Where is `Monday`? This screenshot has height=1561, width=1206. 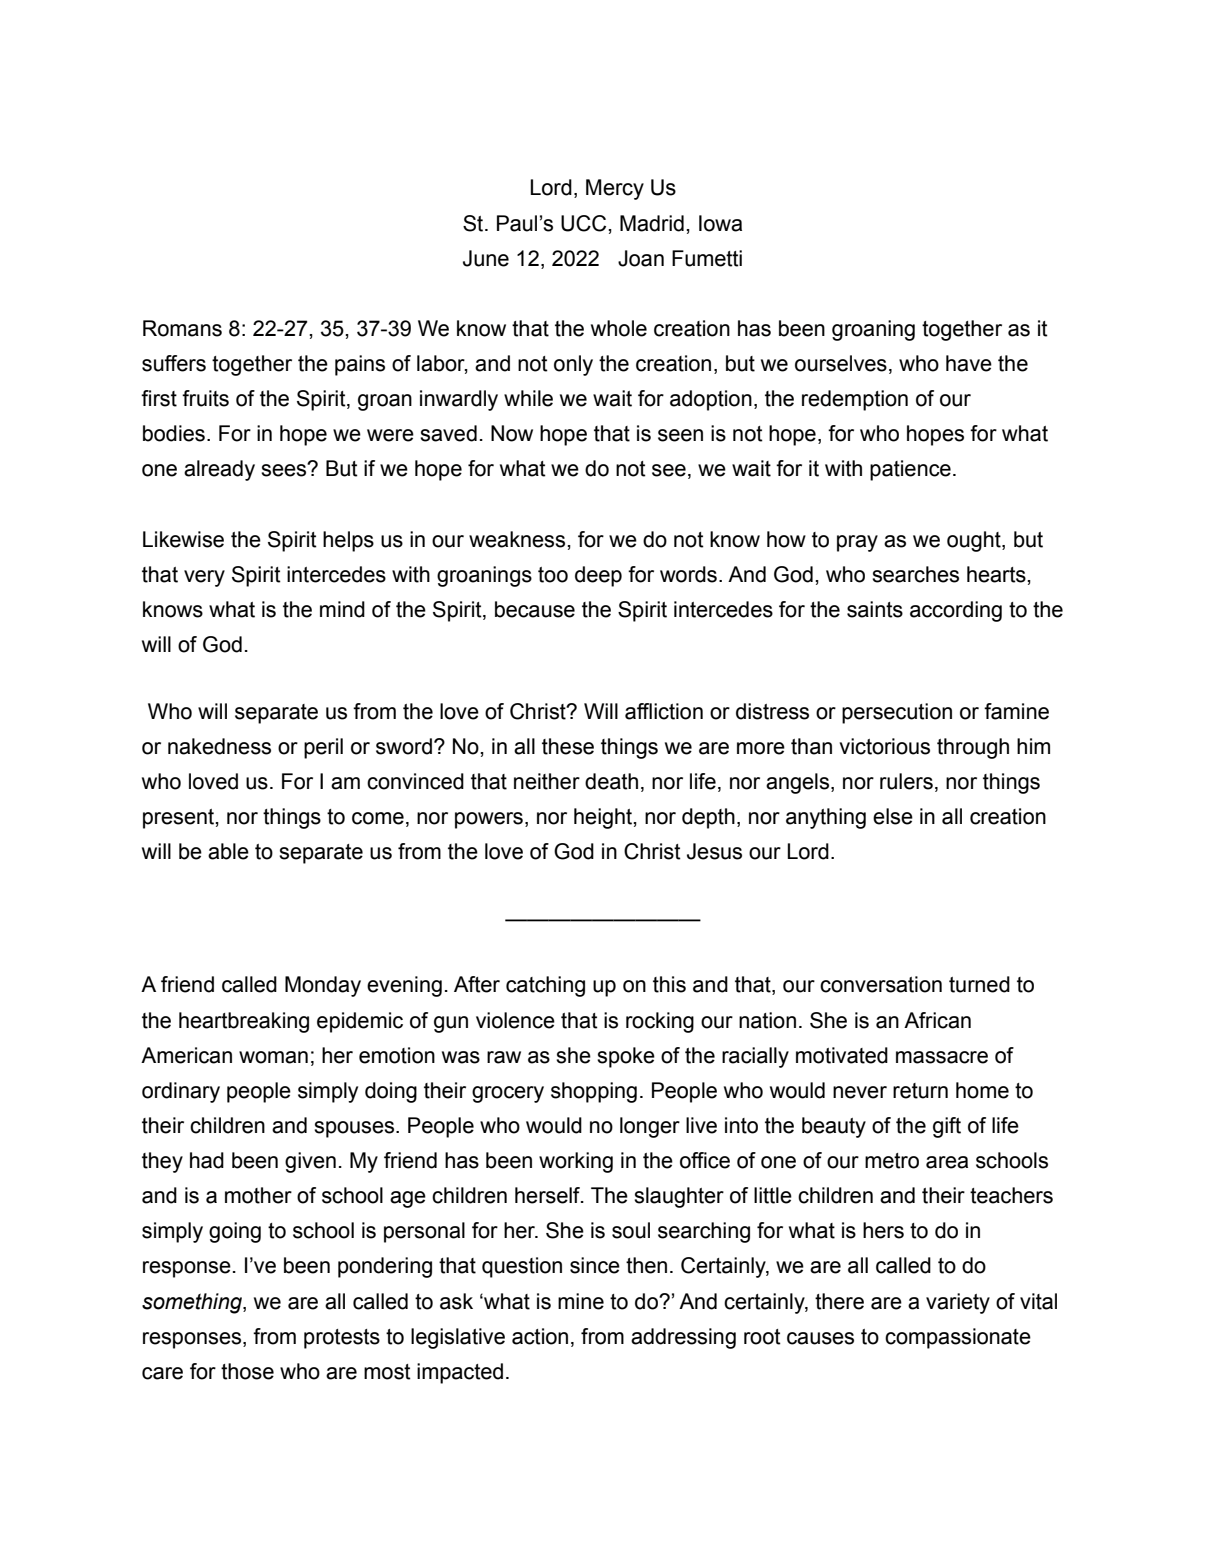 Monday is located at coordinates (323, 986).
